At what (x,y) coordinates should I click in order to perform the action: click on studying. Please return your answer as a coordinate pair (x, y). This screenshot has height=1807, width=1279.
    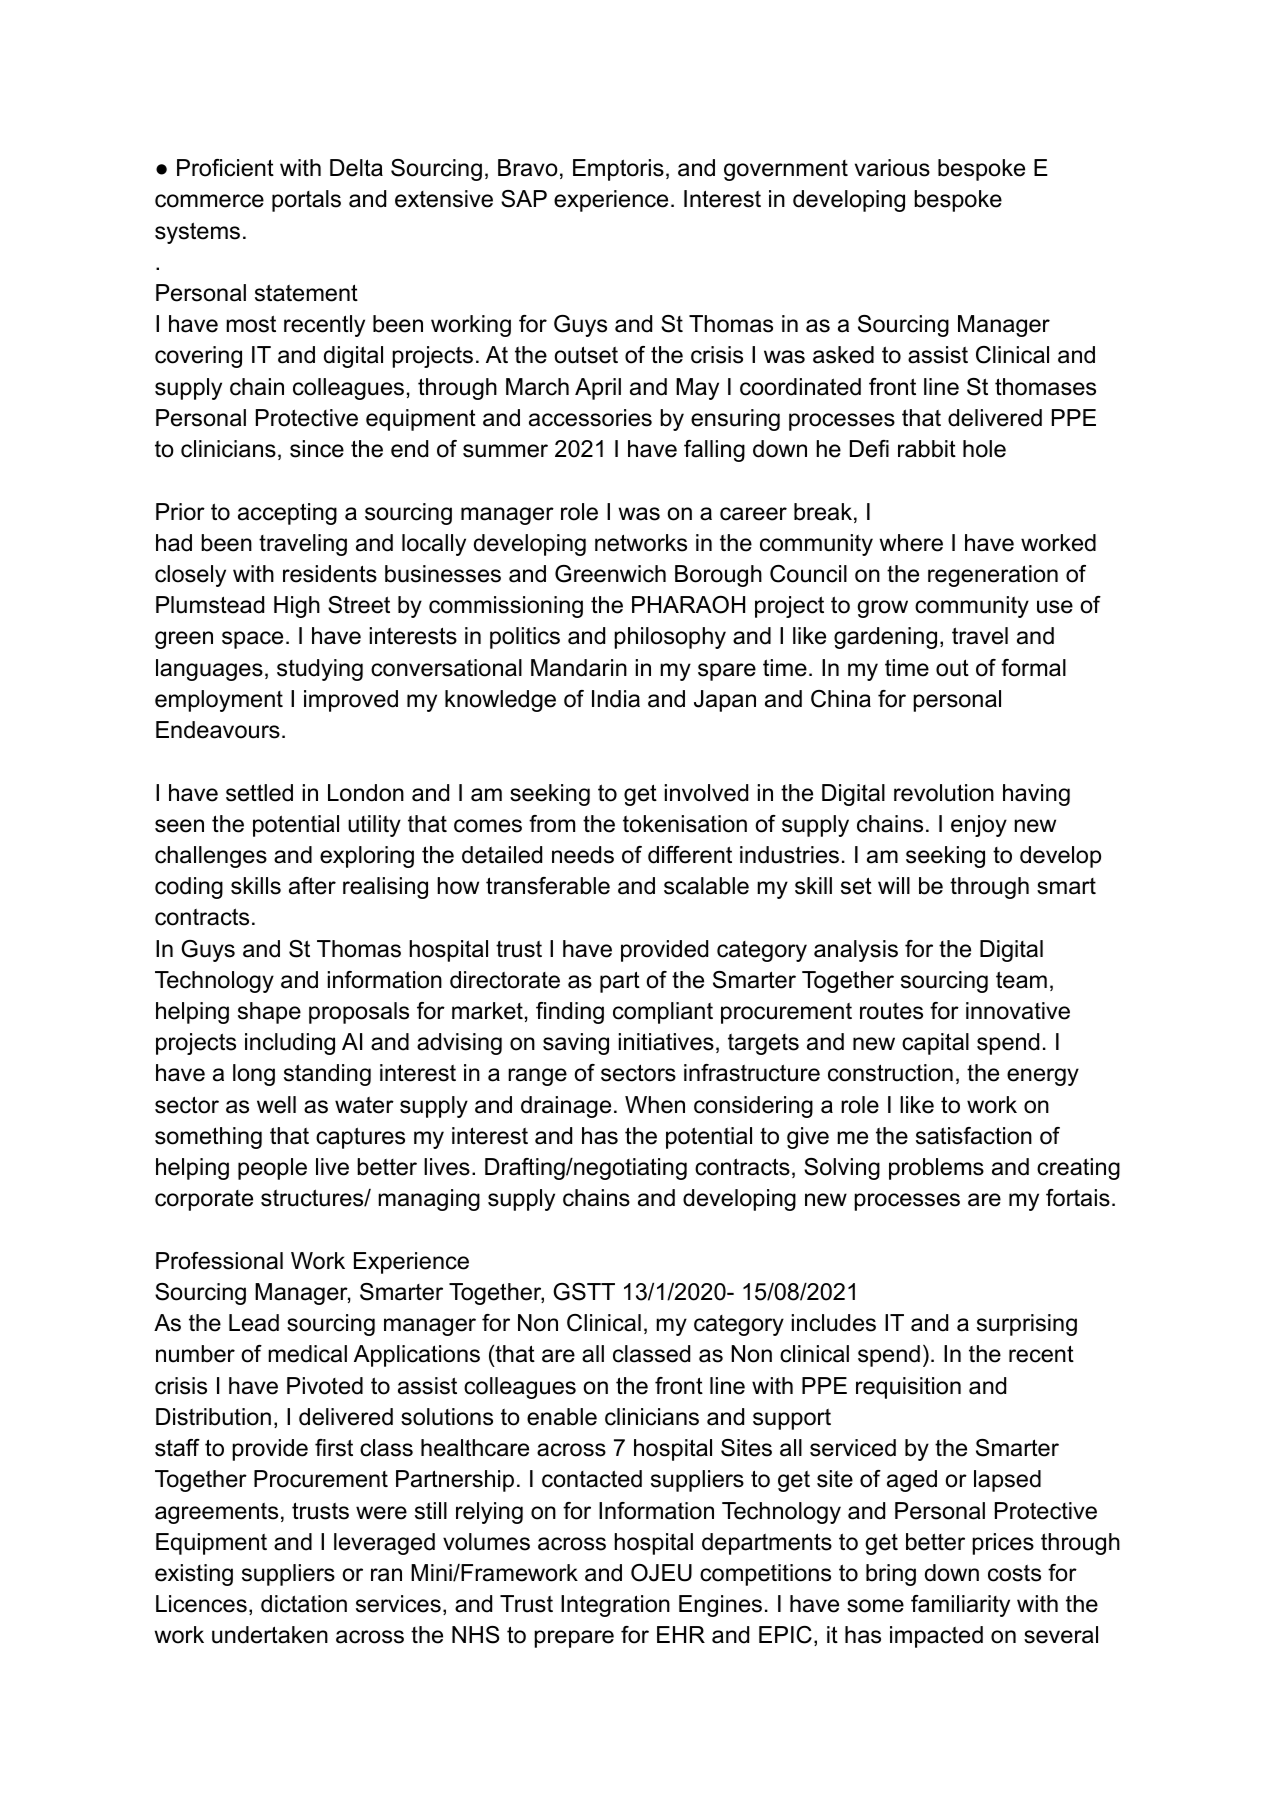
    Looking at the image, I should click on (320, 670).
